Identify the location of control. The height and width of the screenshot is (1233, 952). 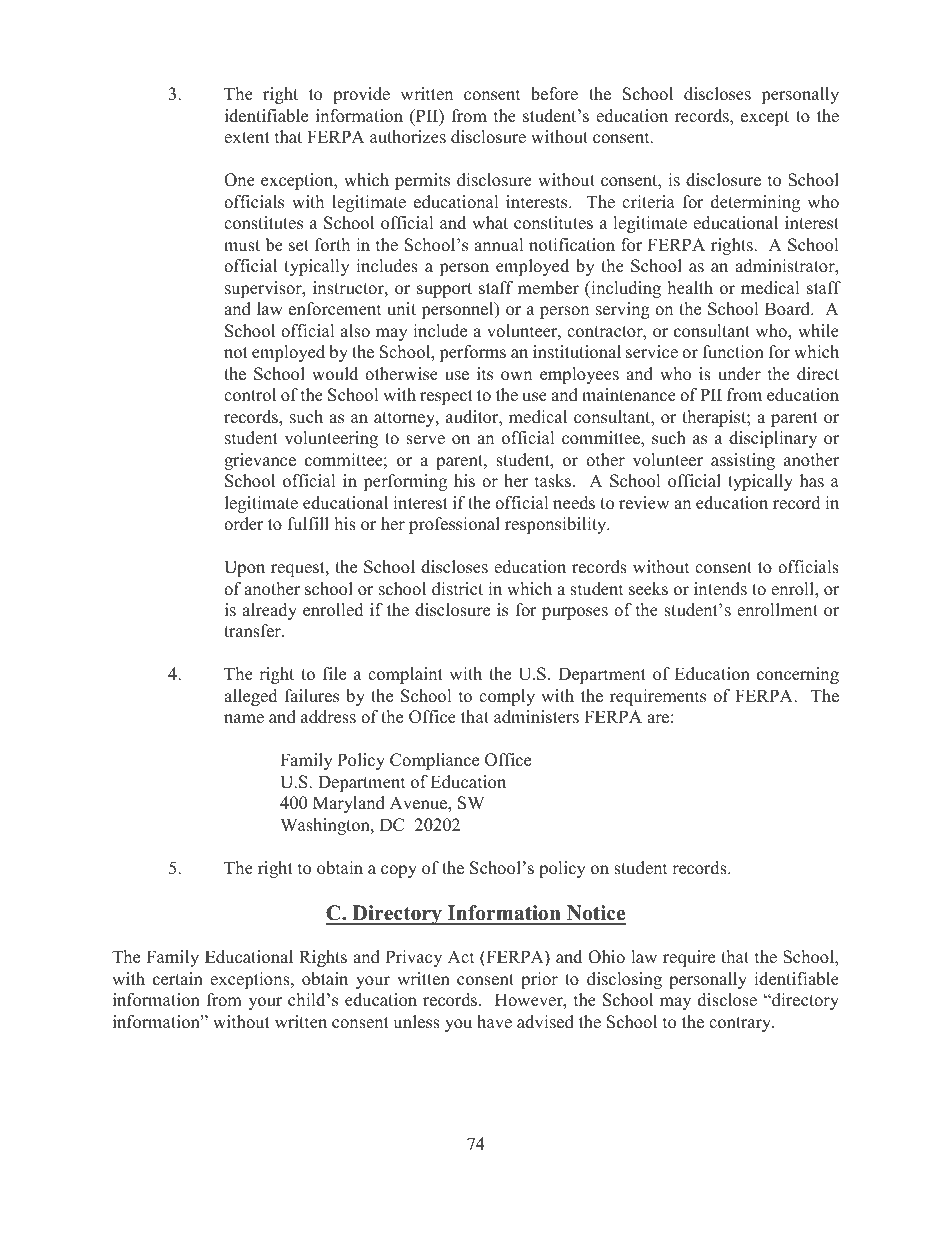
(250, 395).
